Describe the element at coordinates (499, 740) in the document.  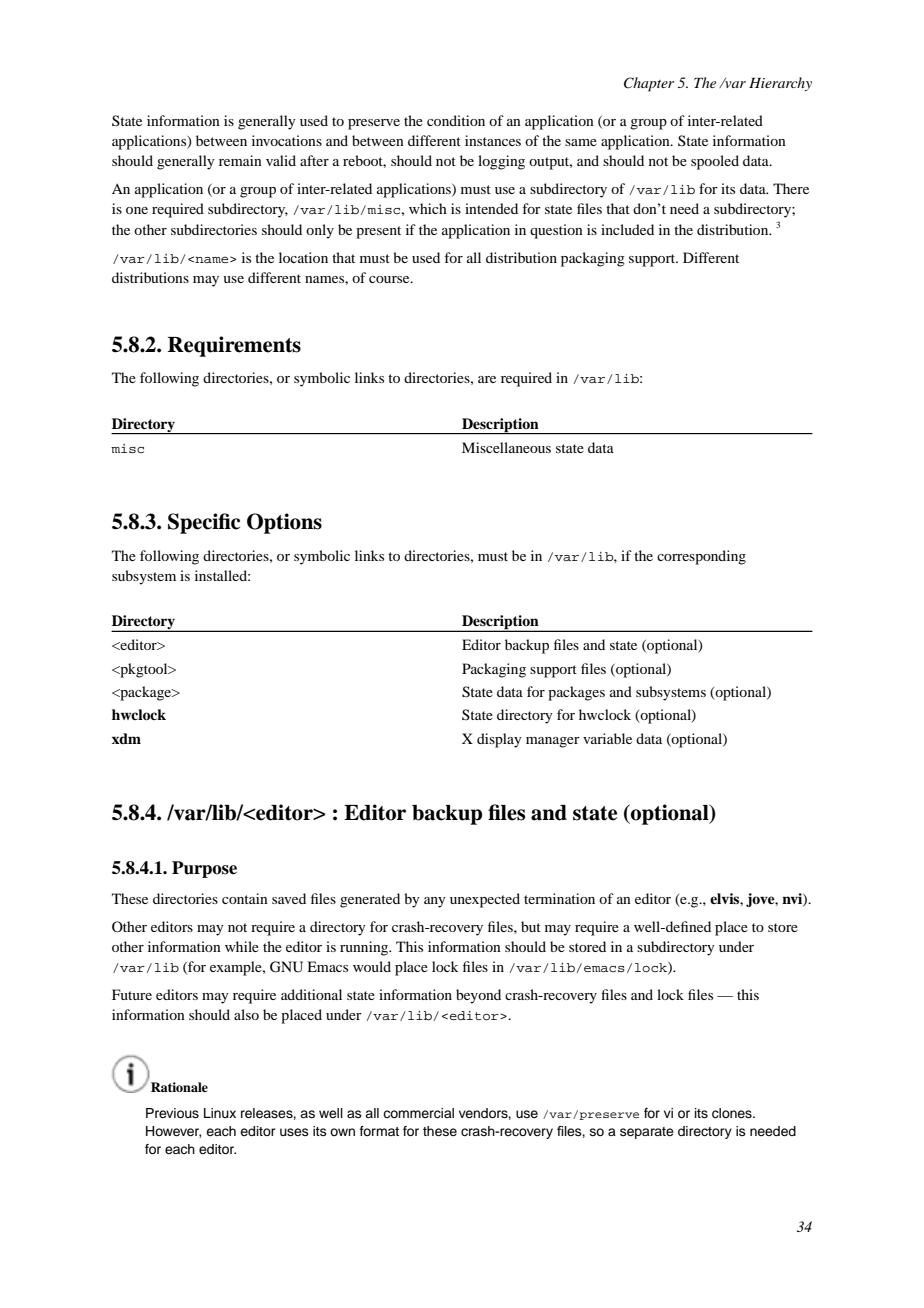
I see `display` at that location.
